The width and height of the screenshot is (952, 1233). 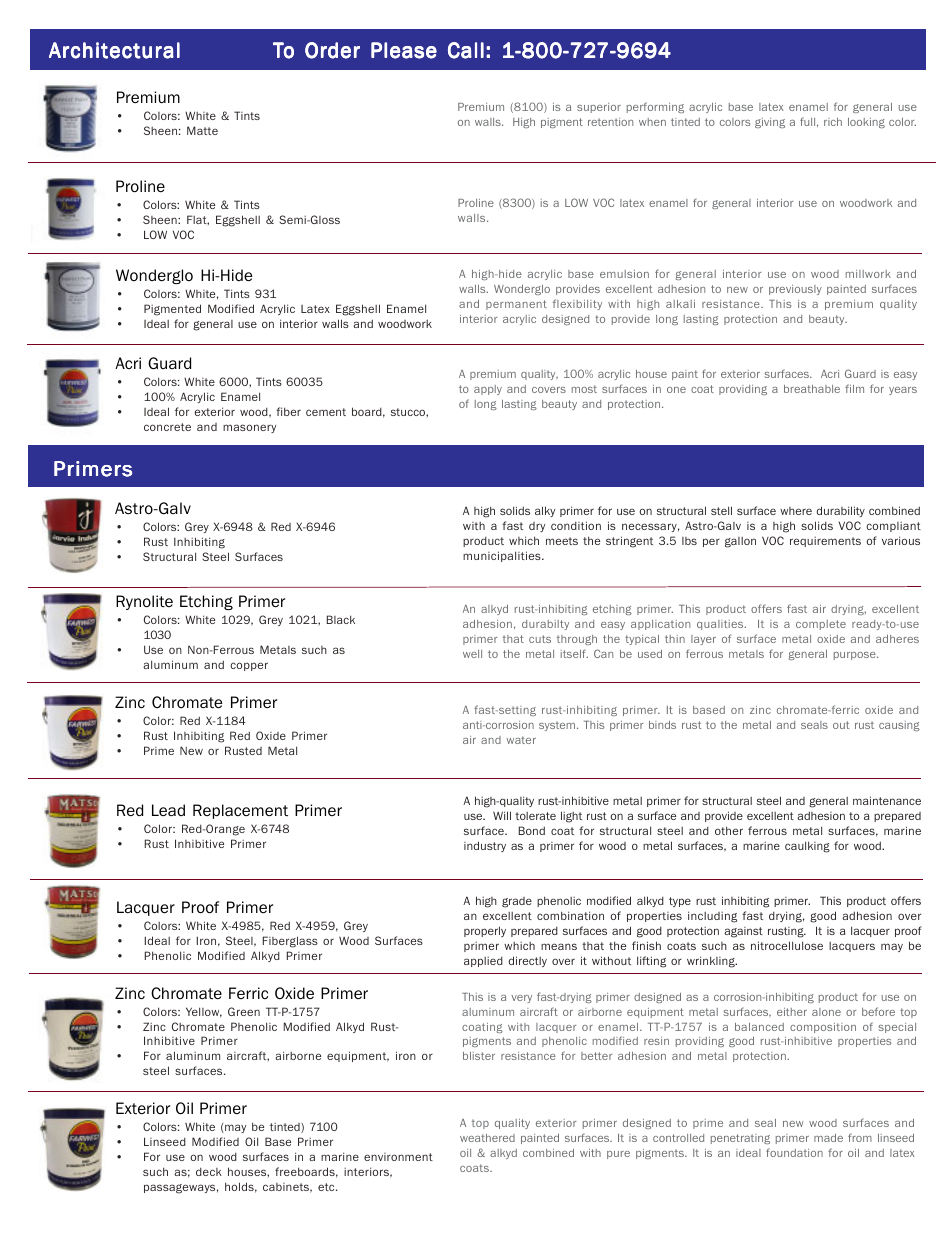 I want to click on Lead, so click(x=168, y=810).
